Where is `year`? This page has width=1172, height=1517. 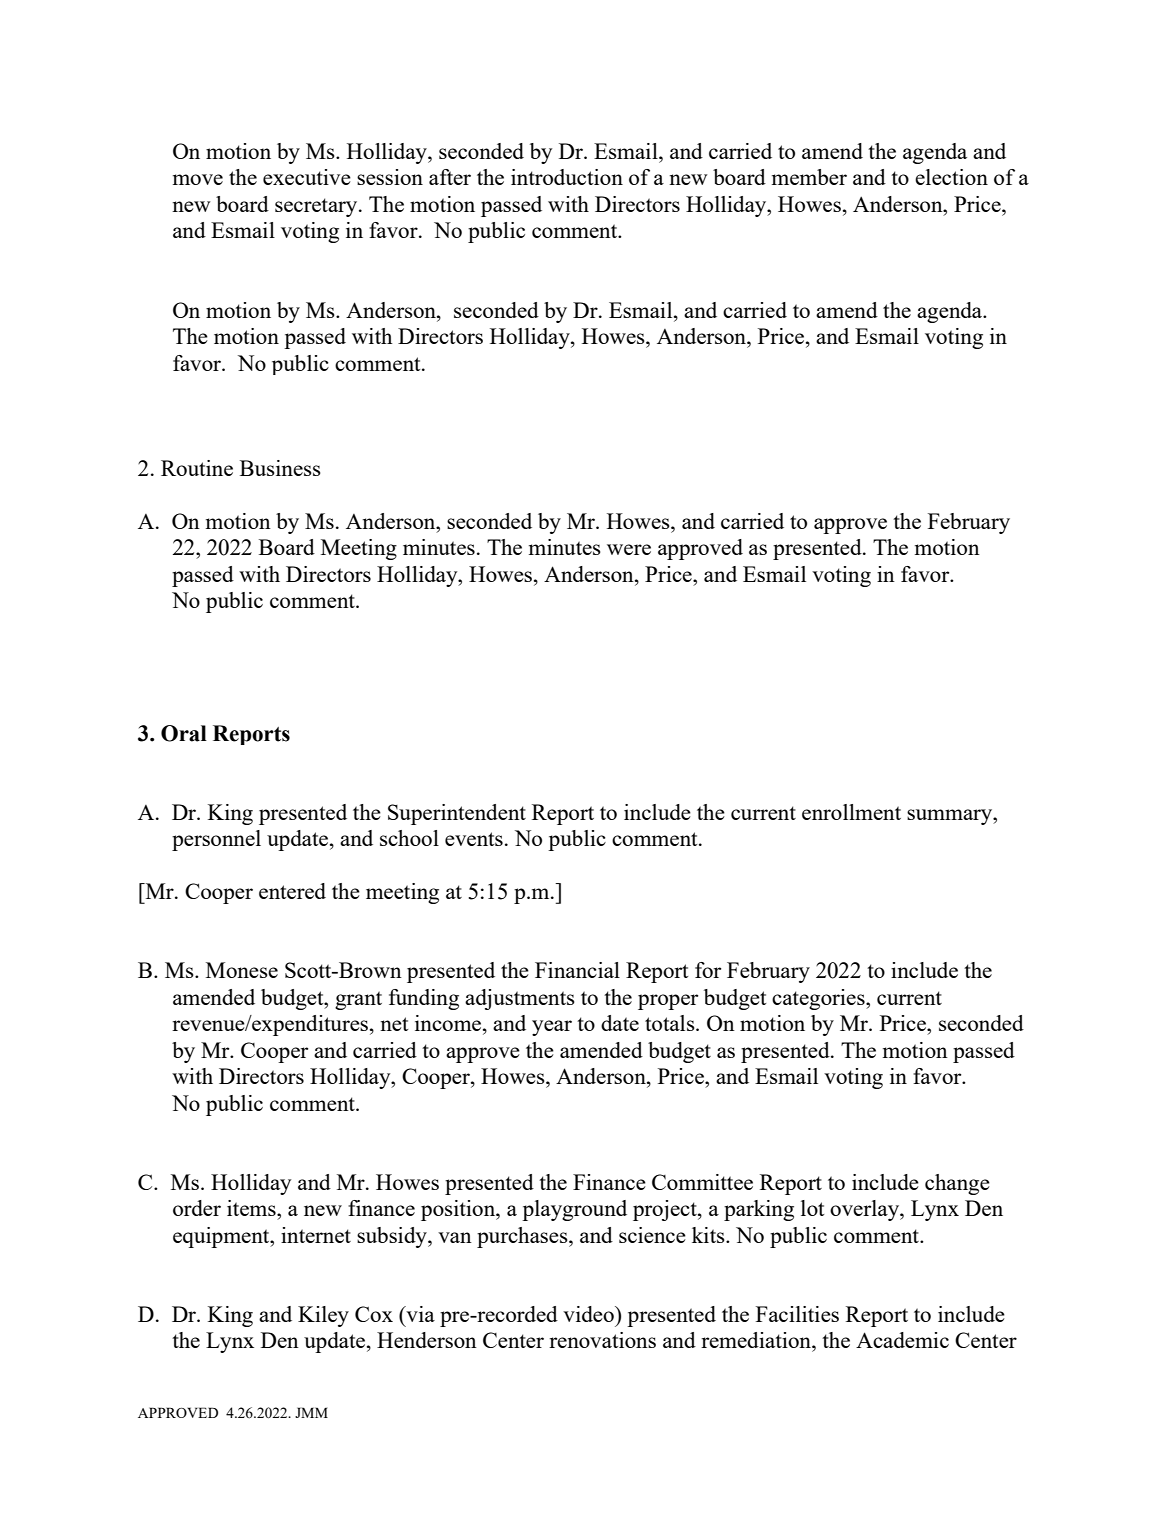 year is located at coordinates (552, 1028).
